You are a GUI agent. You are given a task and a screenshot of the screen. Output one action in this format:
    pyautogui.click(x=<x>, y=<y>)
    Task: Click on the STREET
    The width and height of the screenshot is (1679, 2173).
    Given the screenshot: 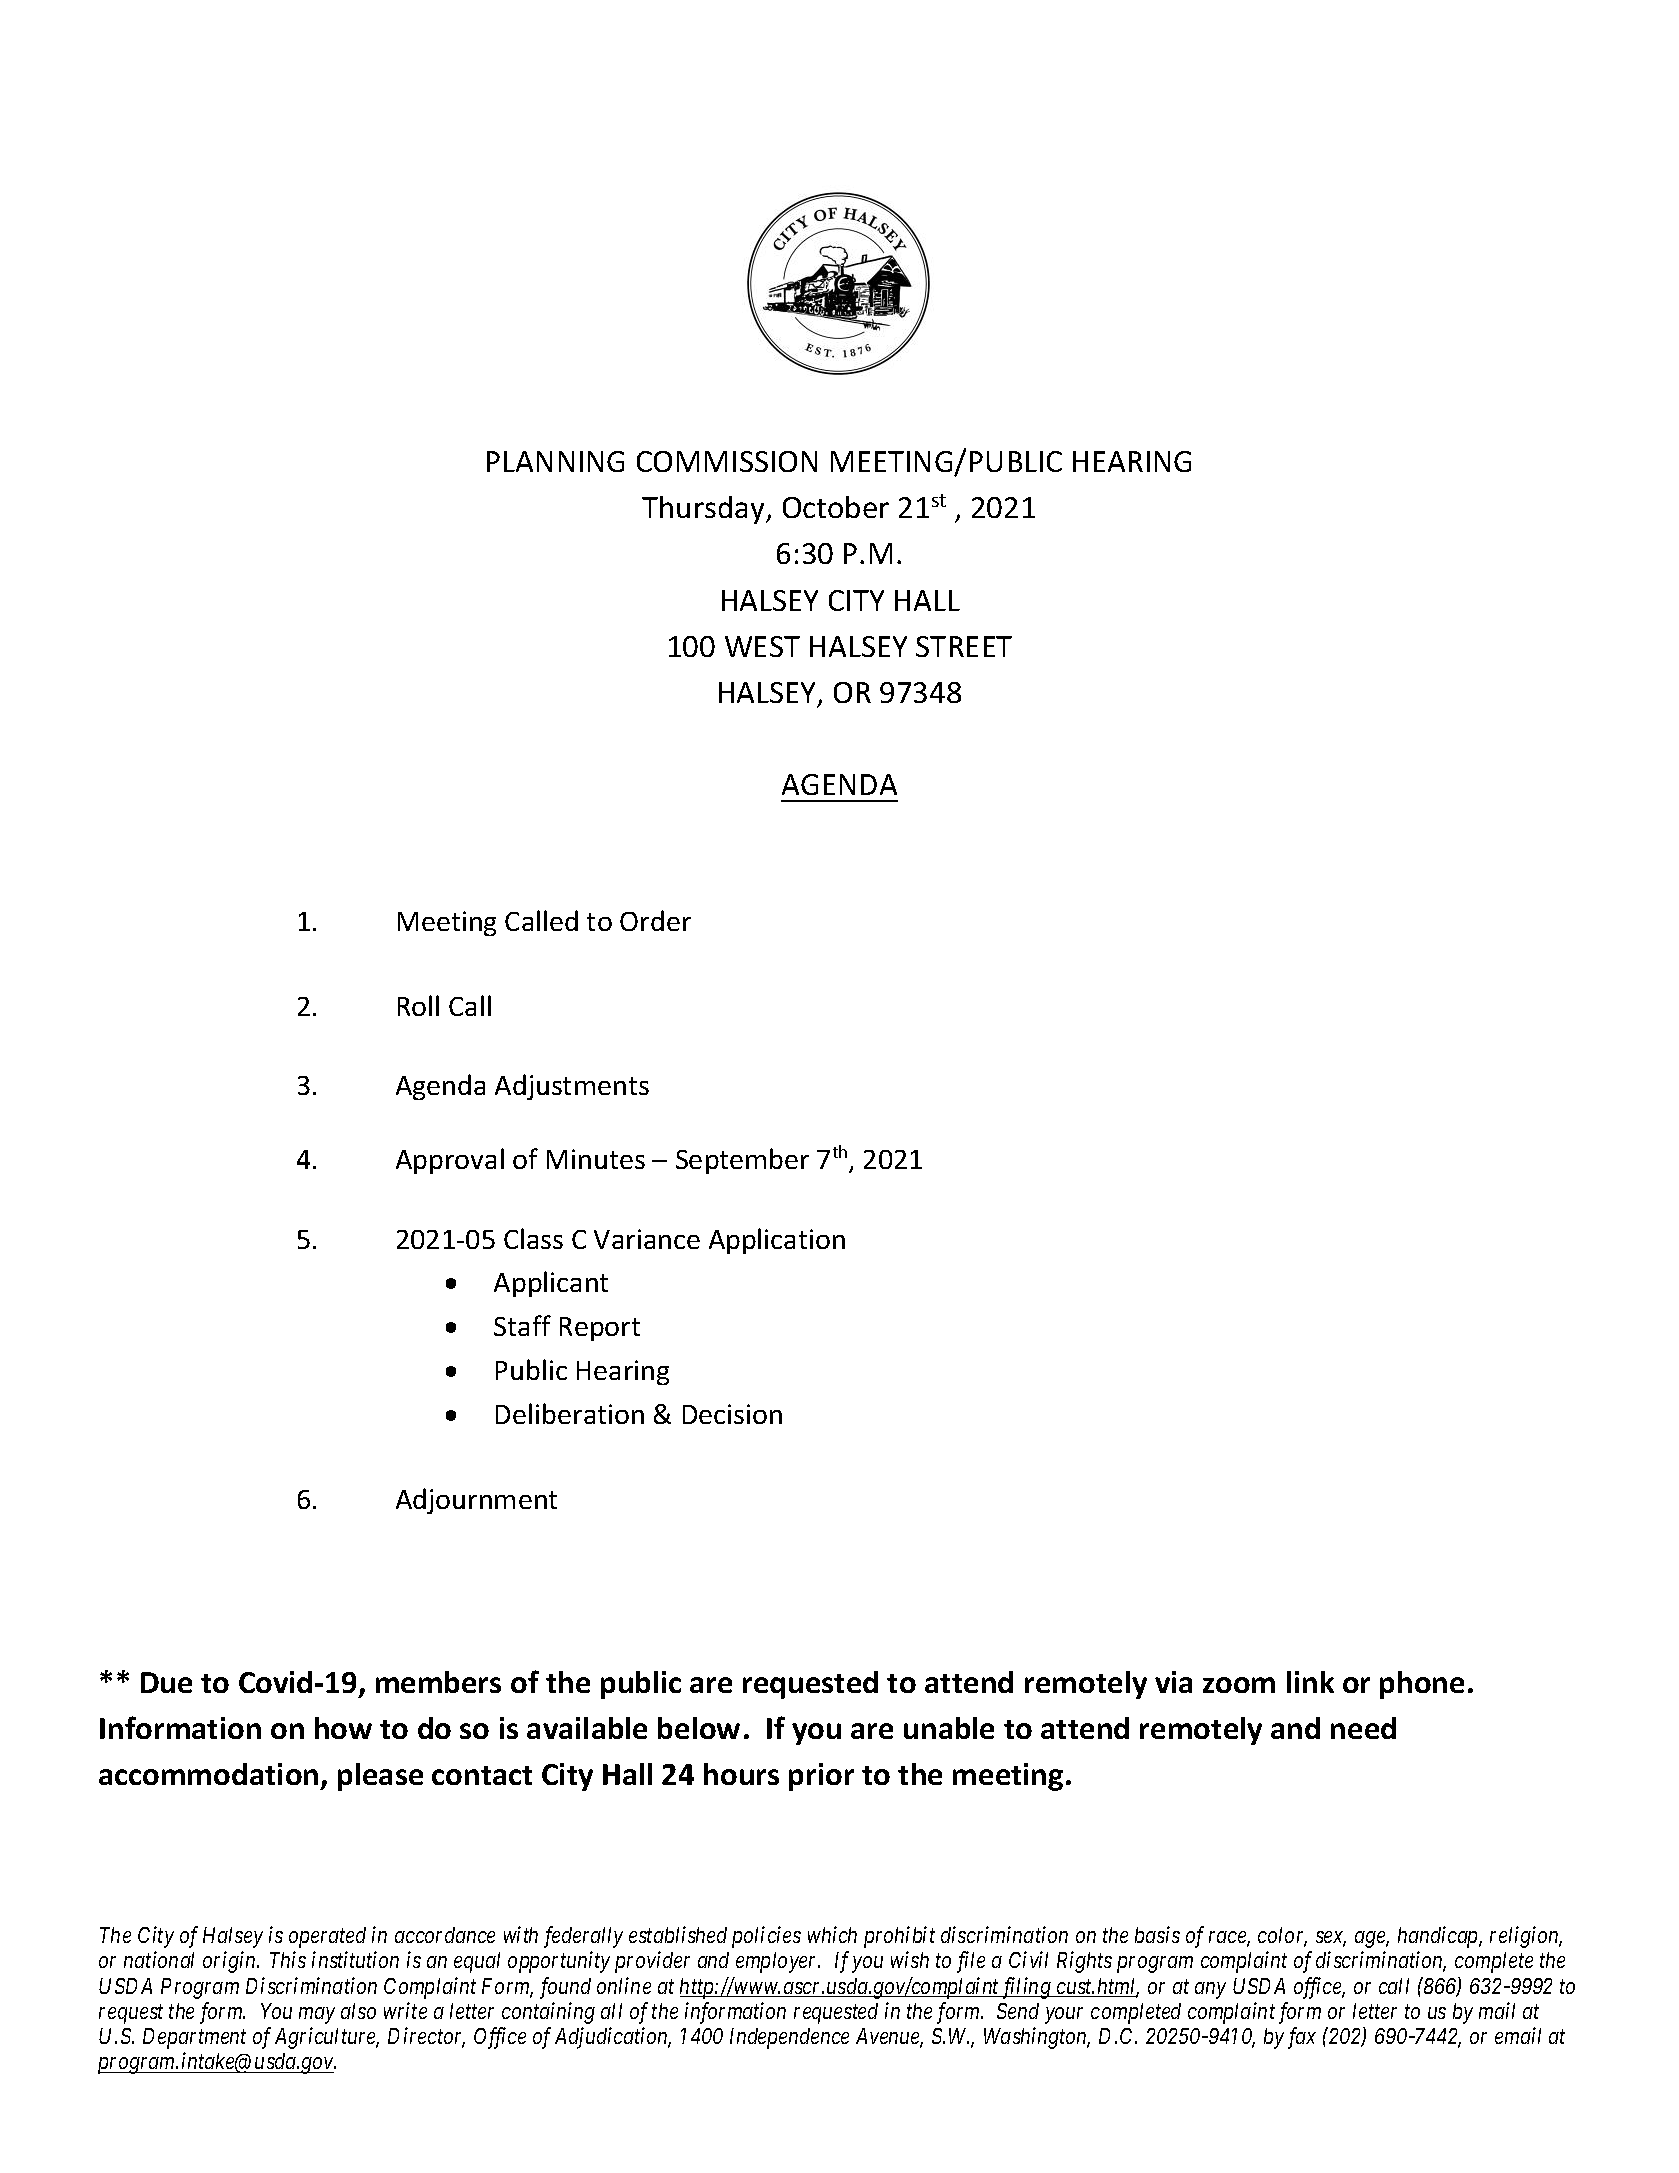 What is the action you would take?
    pyautogui.click(x=964, y=646)
